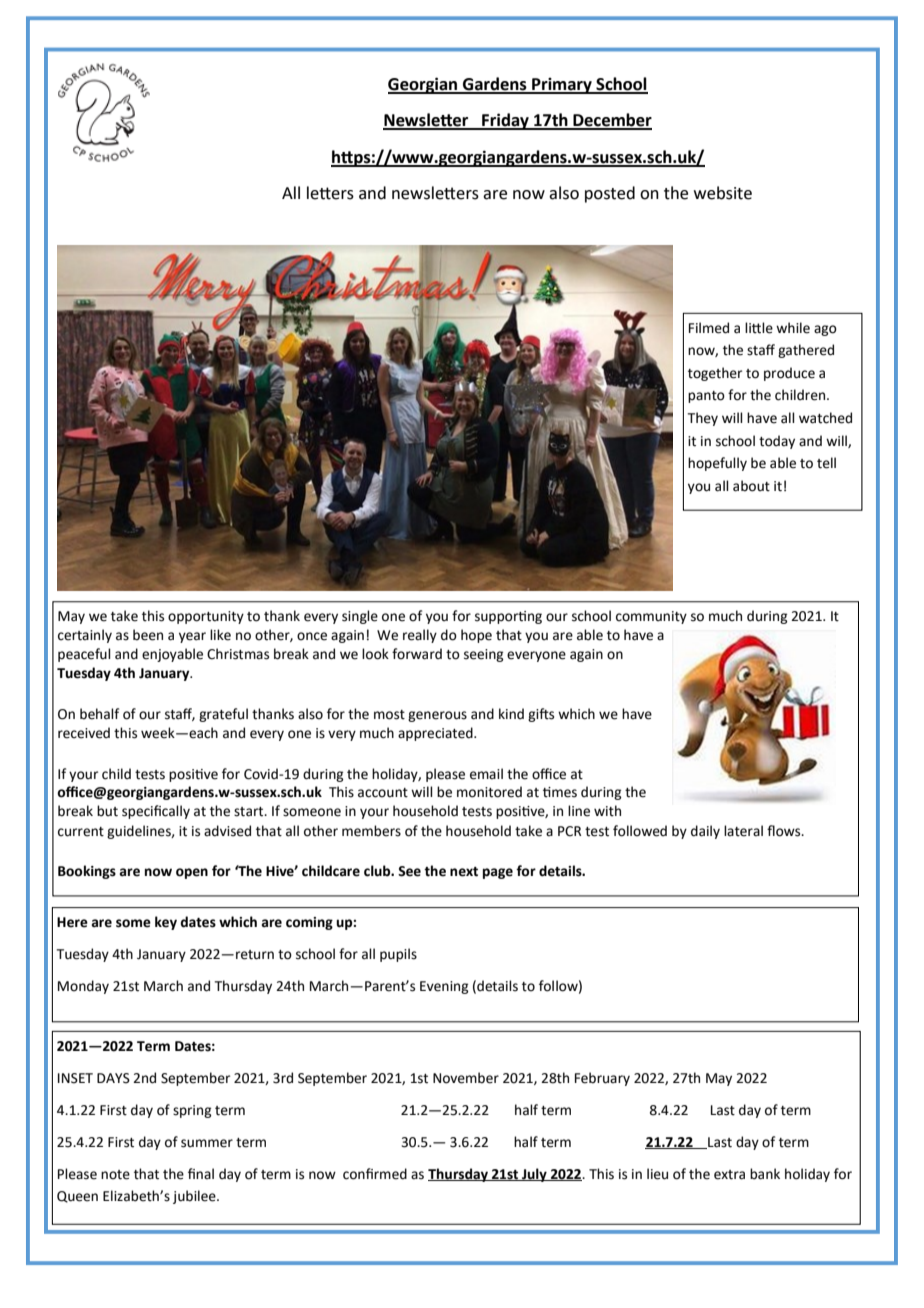 The width and height of the document is (924, 1308). Describe the element at coordinates (206, 617) in the document. I see `opportunity` at that location.
